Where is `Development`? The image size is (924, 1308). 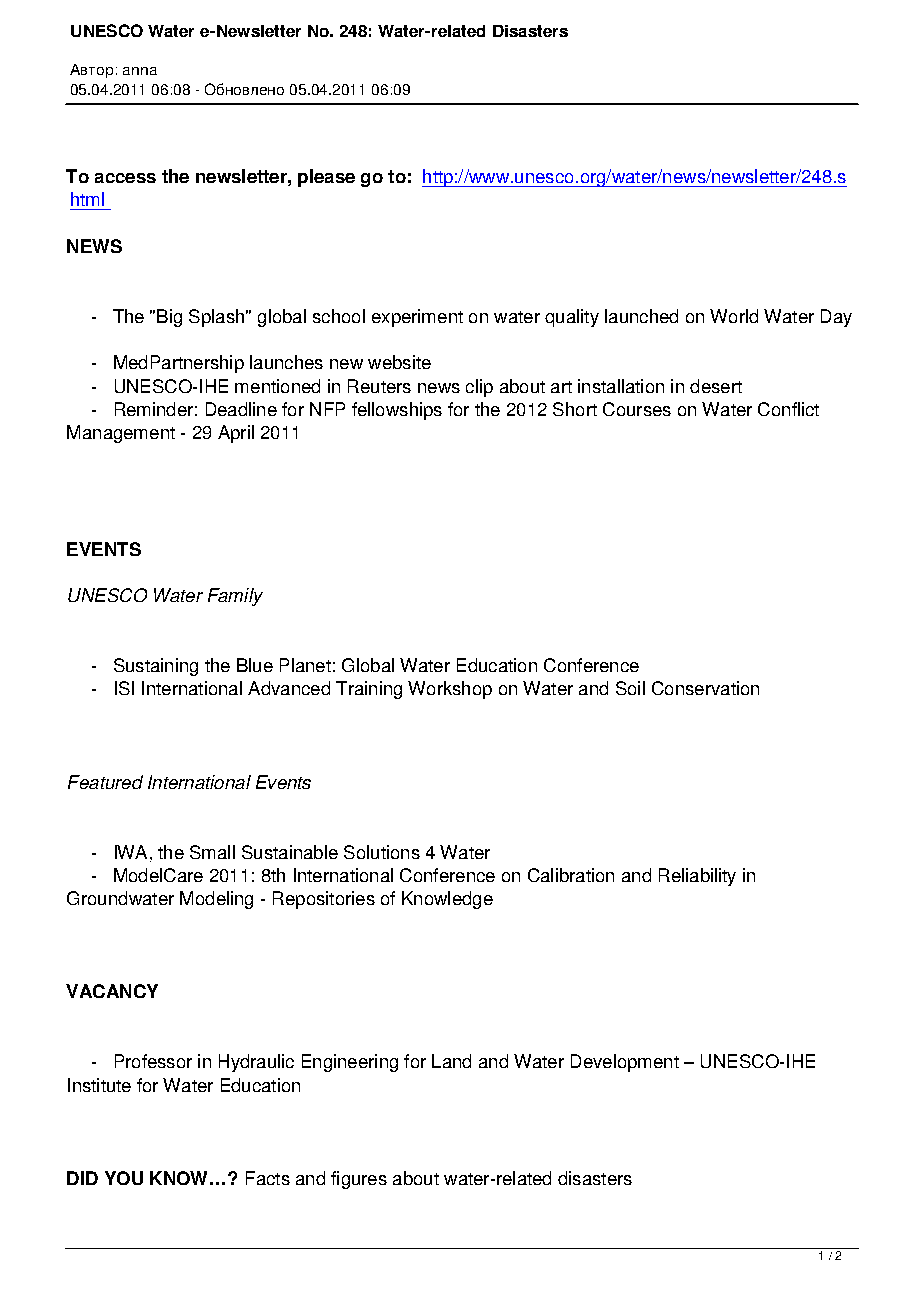
Development is located at coordinates (625, 1063).
